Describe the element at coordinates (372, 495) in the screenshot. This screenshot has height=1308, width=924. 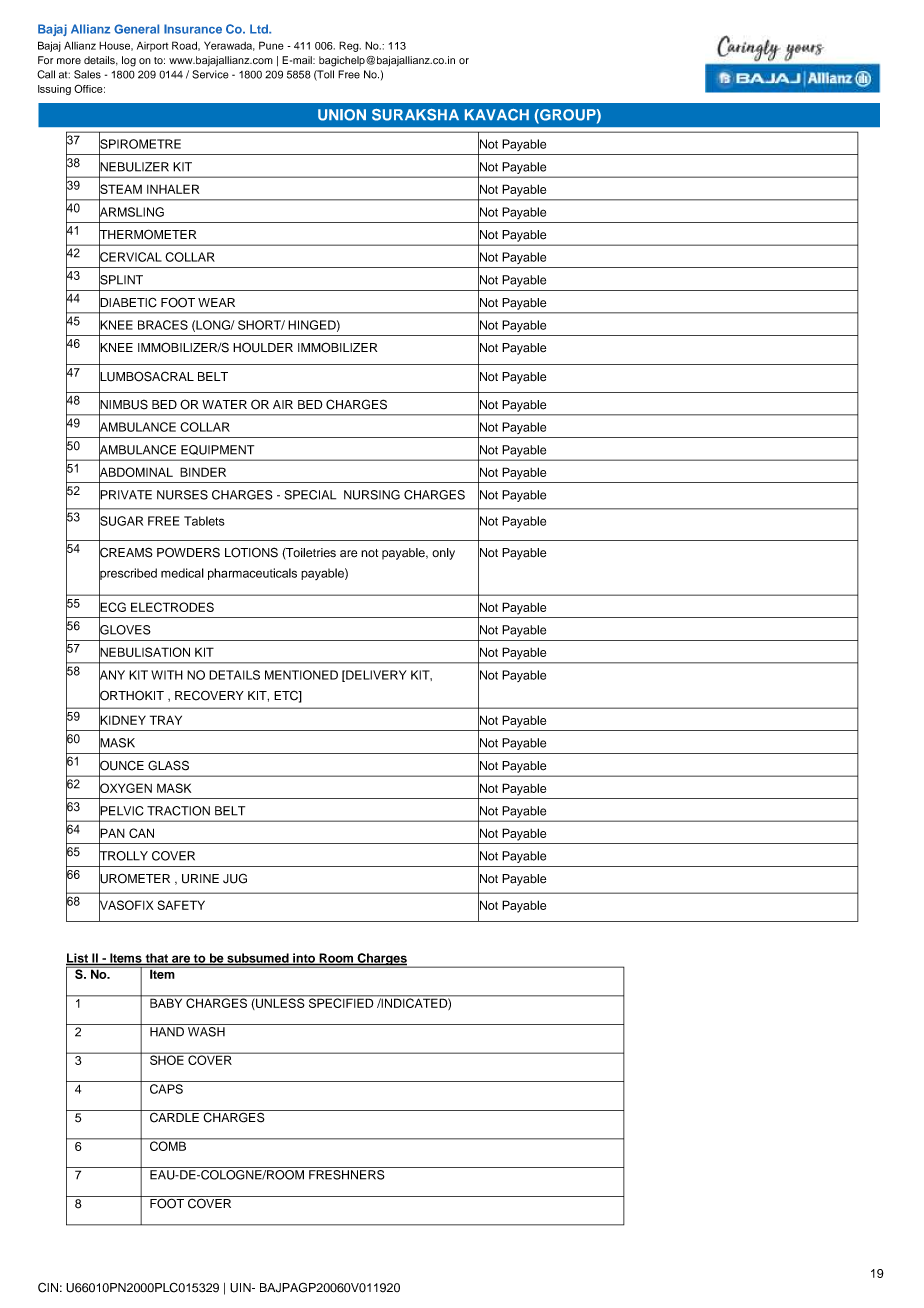
I see `NURSING` at that location.
